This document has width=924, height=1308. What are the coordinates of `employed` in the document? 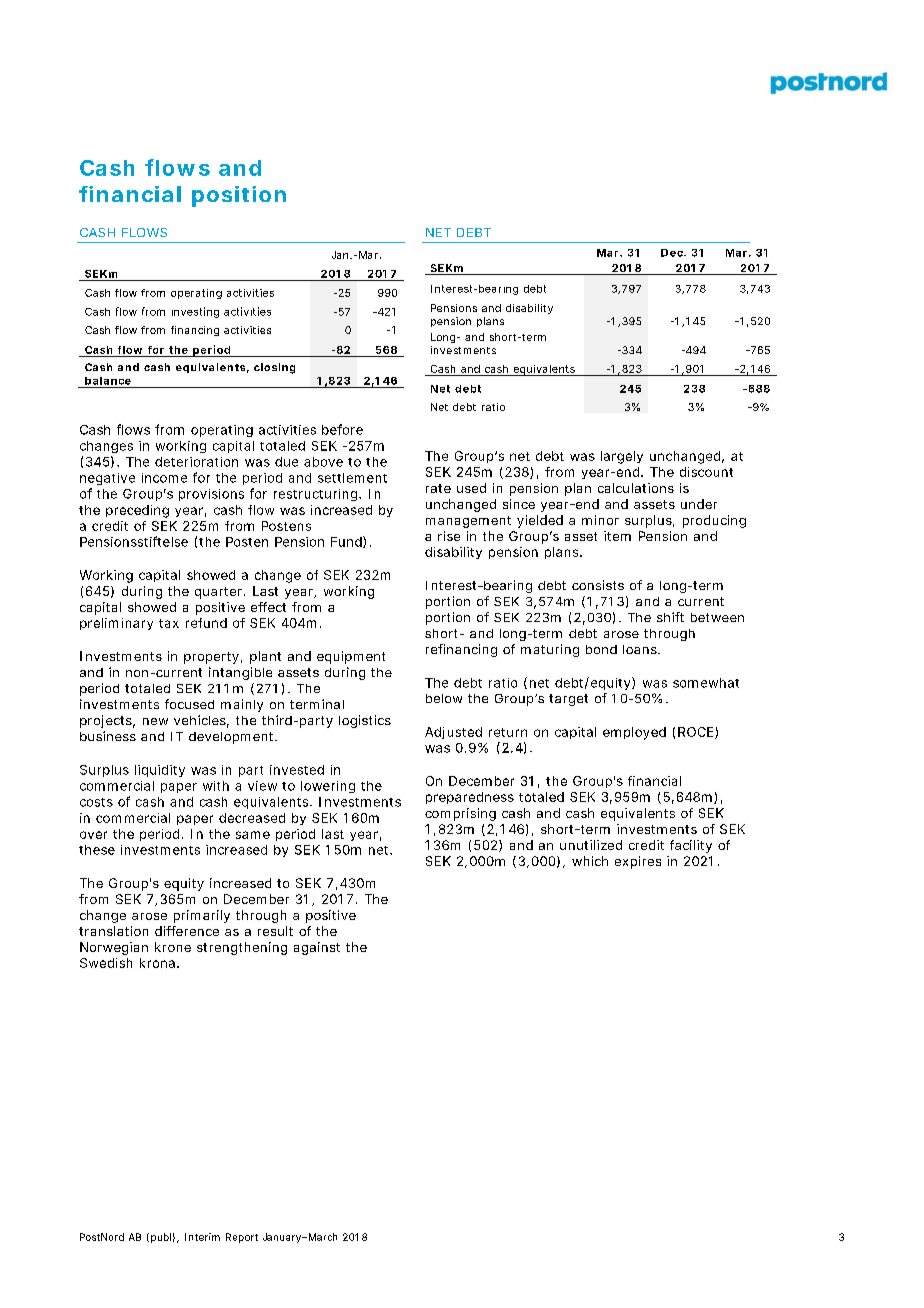 It's located at (634, 733).
